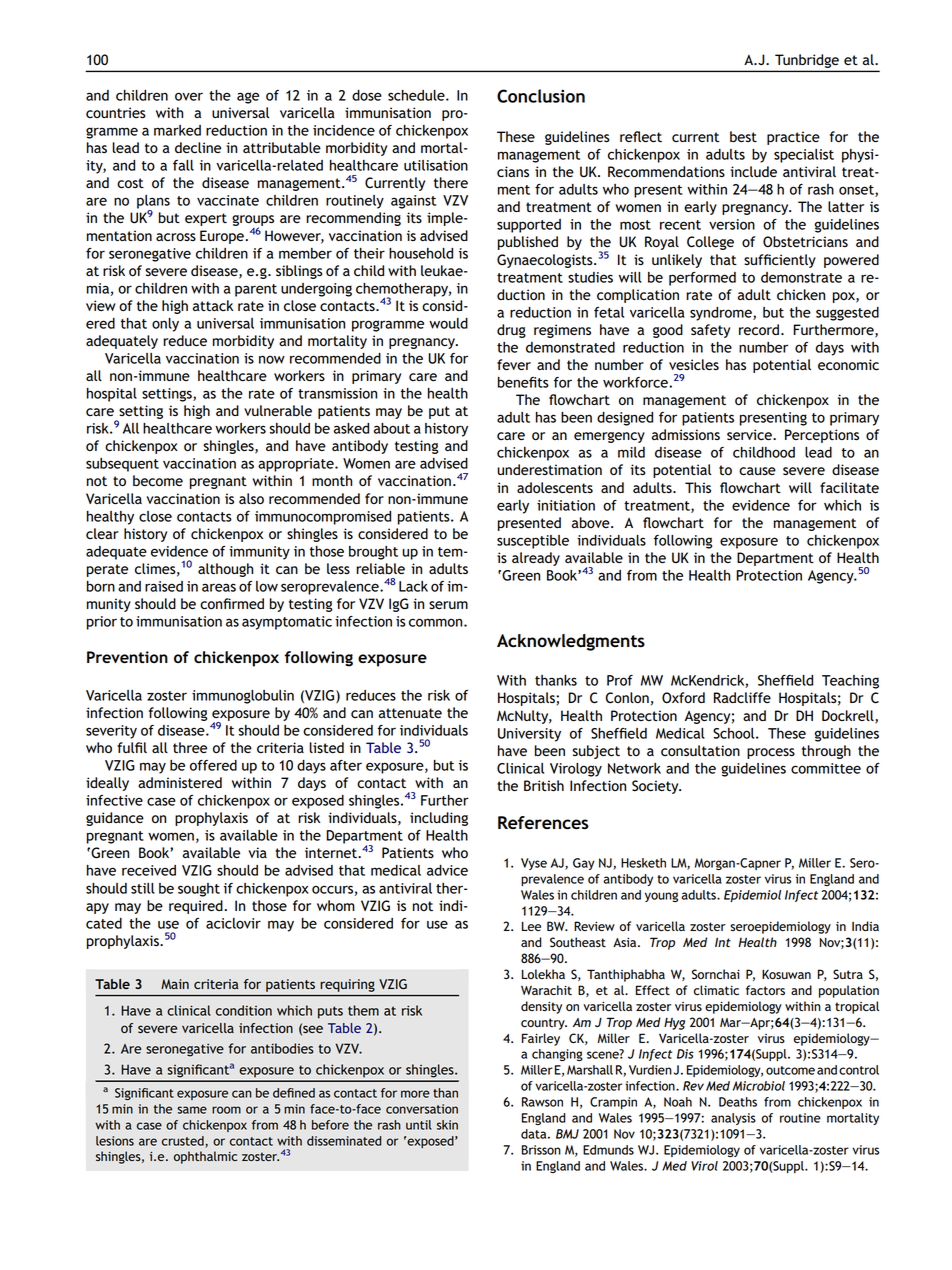 The height and width of the screenshot is (1270, 952). I want to click on Radcliffe, so click(742, 697).
